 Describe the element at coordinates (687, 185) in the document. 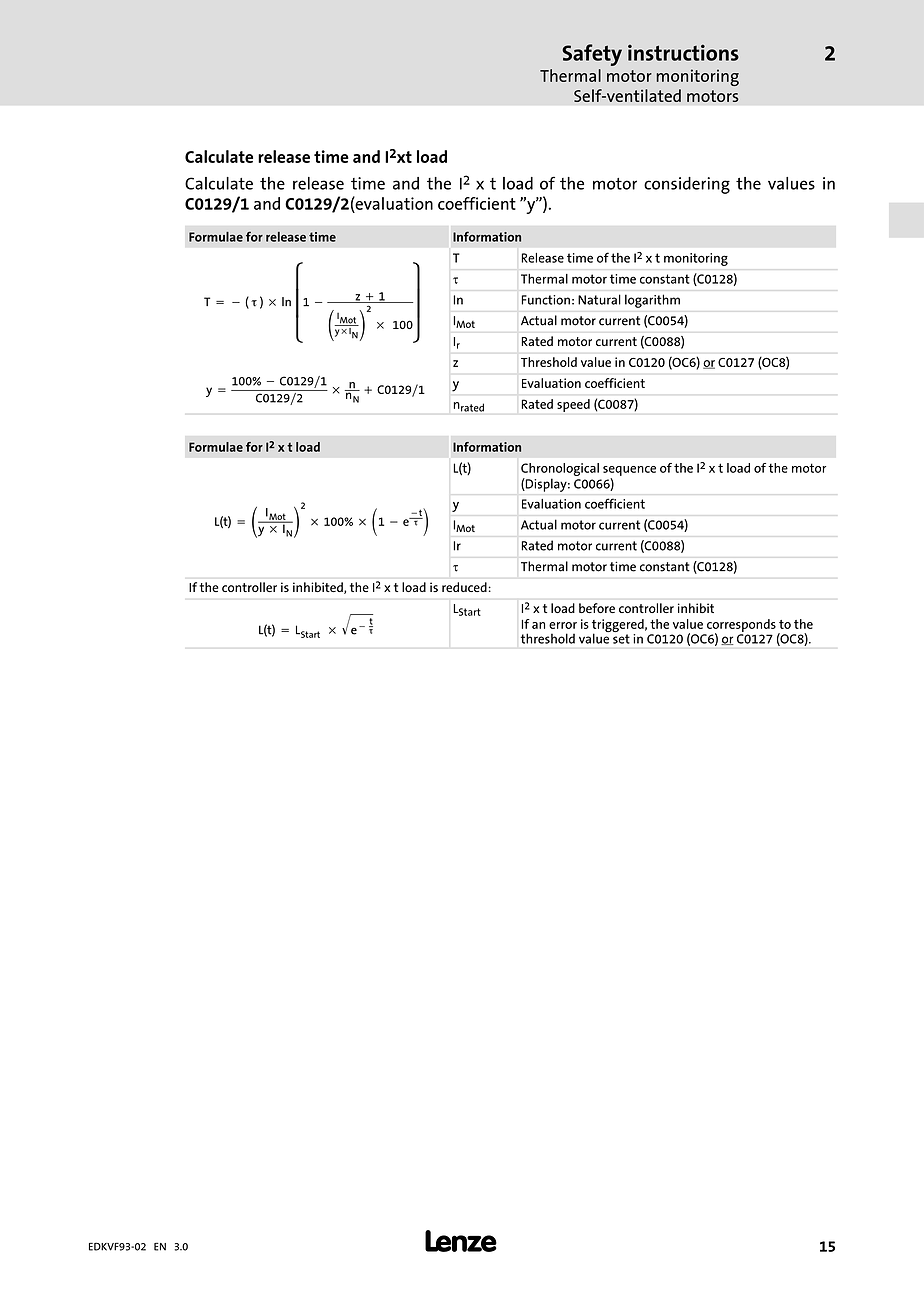

I see `considering` at that location.
